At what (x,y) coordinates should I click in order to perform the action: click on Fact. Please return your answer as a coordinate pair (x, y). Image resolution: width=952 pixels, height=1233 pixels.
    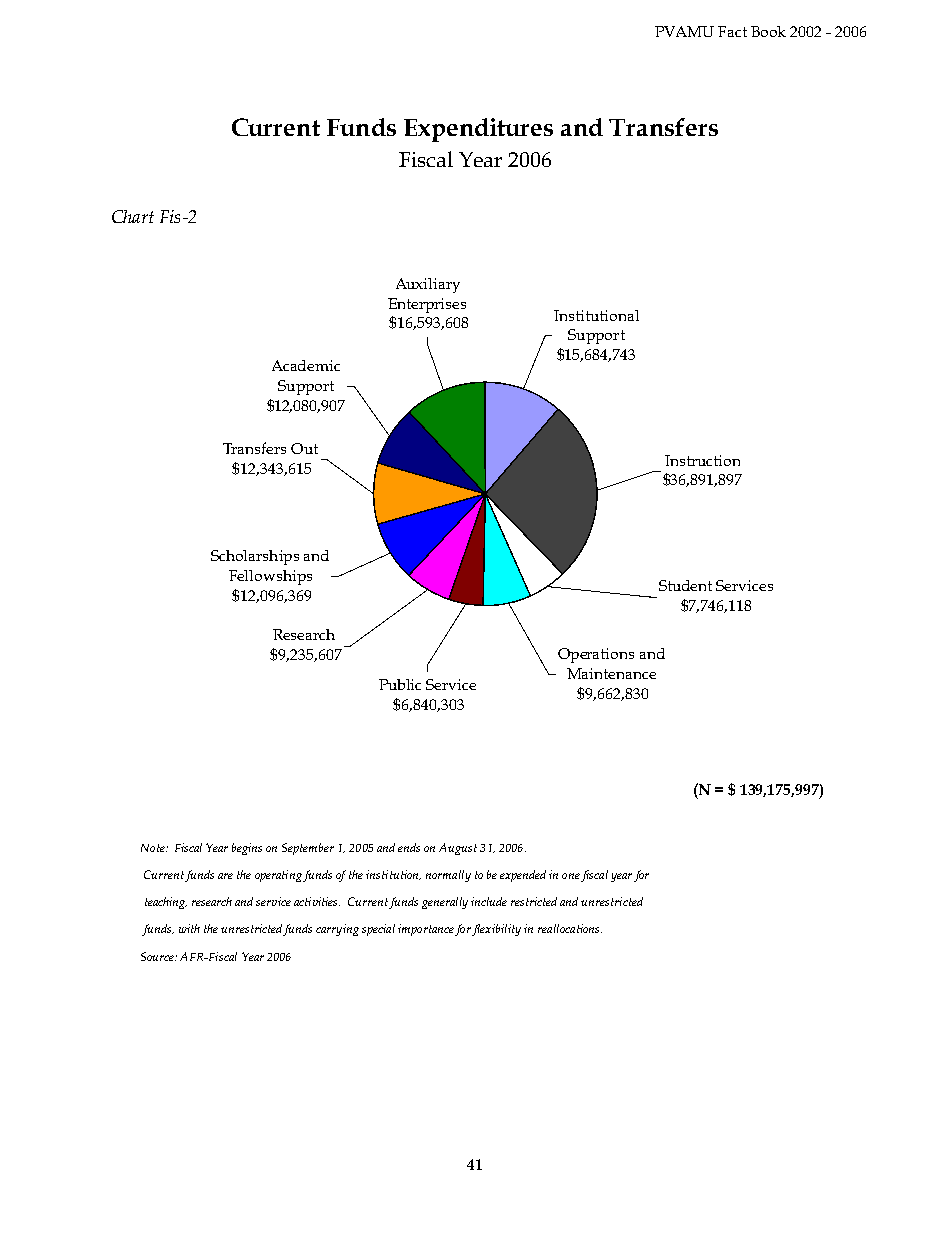
    Looking at the image, I should click on (732, 31).
